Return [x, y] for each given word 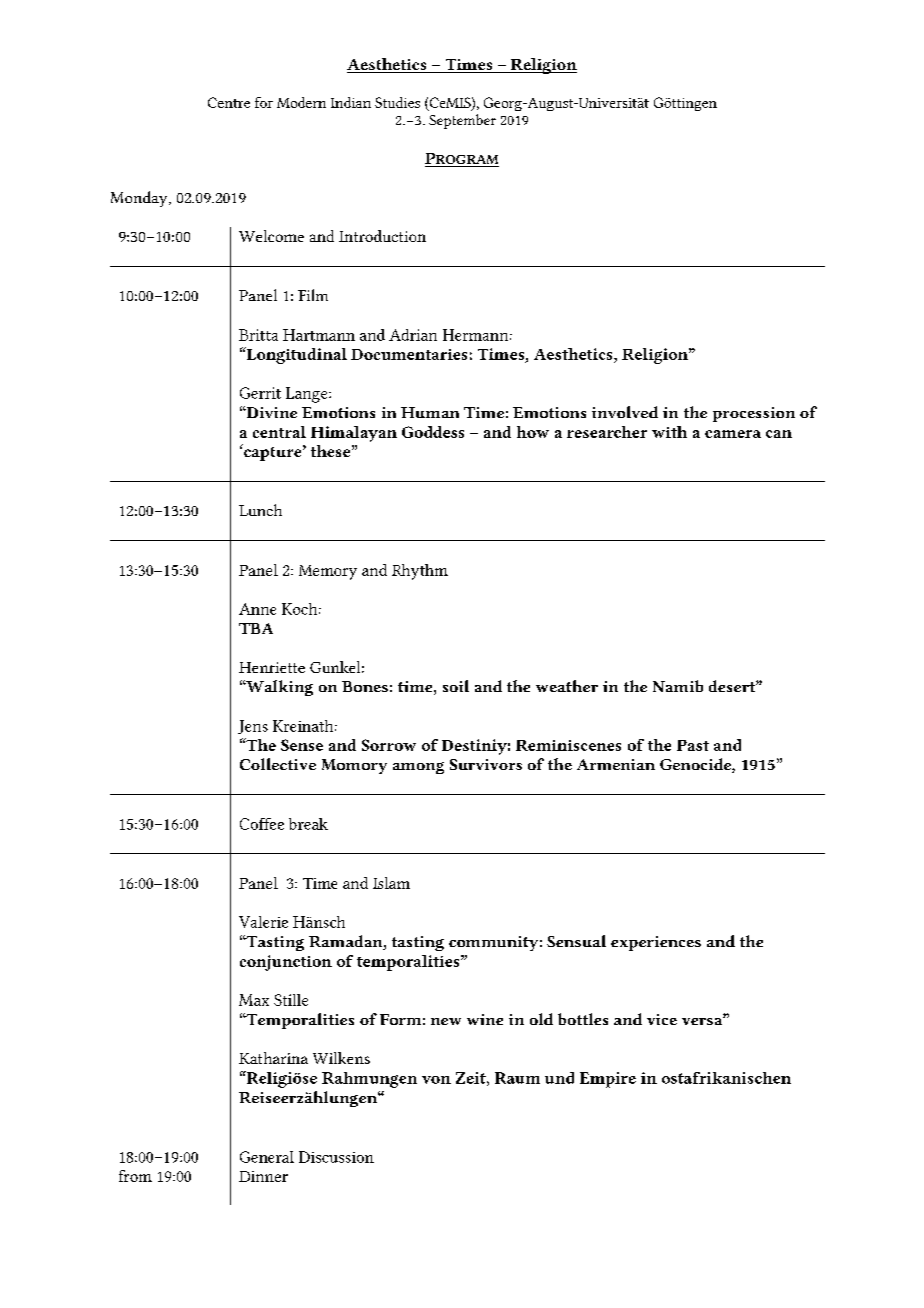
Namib [678, 686]
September [462, 121]
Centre [229, 102]
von [436, 1080]
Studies [397, 102]
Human [430, 412]
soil [456, 686]
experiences [656, 943]
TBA [256, 628]
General [267, 1157]
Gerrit [260, 393]
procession [754, 414]
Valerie [263, 922]
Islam [391, 883]
